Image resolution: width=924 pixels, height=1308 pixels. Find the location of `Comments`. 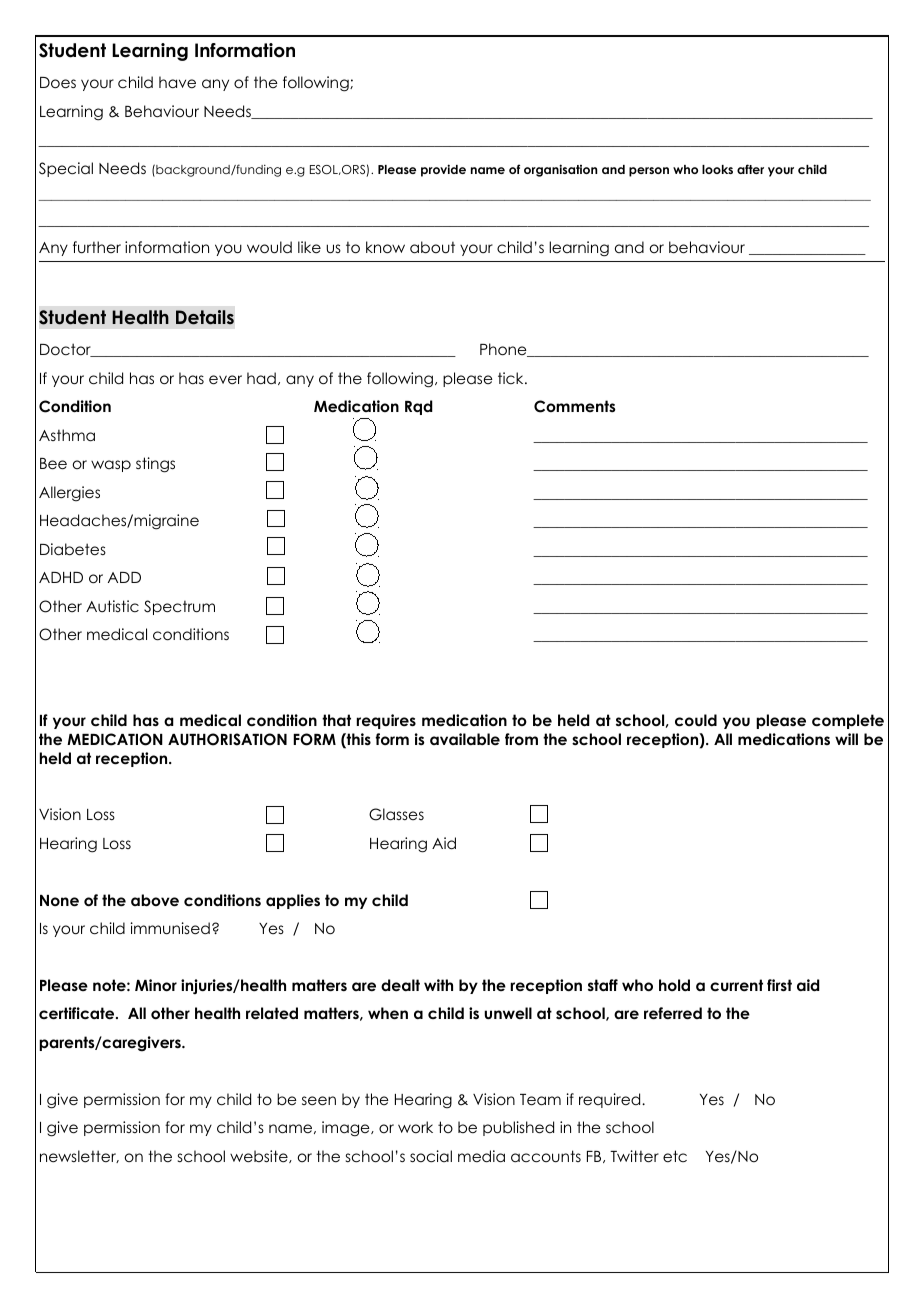

Comments is located at coordinates (575, 406).
